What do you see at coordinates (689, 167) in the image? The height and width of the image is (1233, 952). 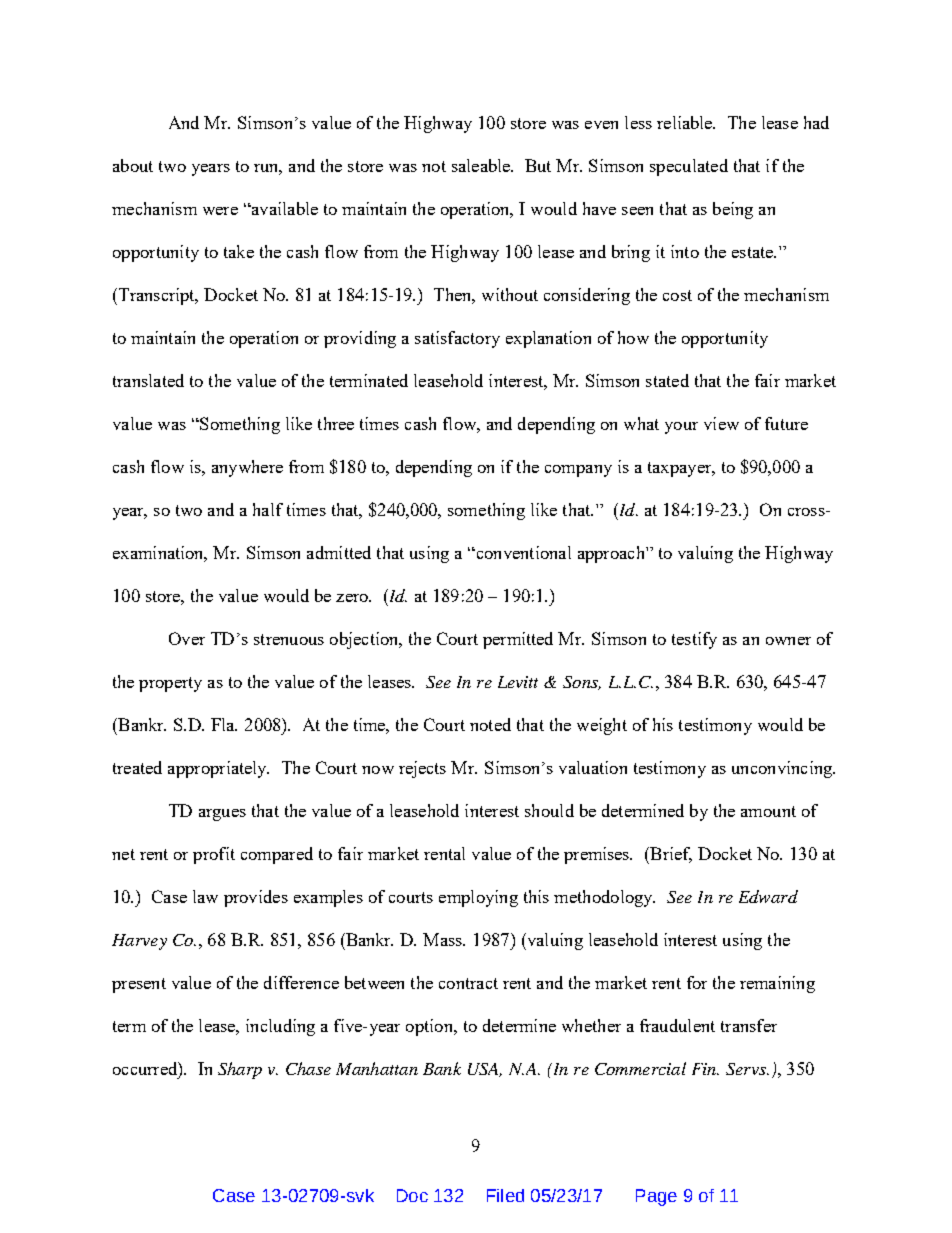 I see `speculated` at bounding box center [689, 167].
